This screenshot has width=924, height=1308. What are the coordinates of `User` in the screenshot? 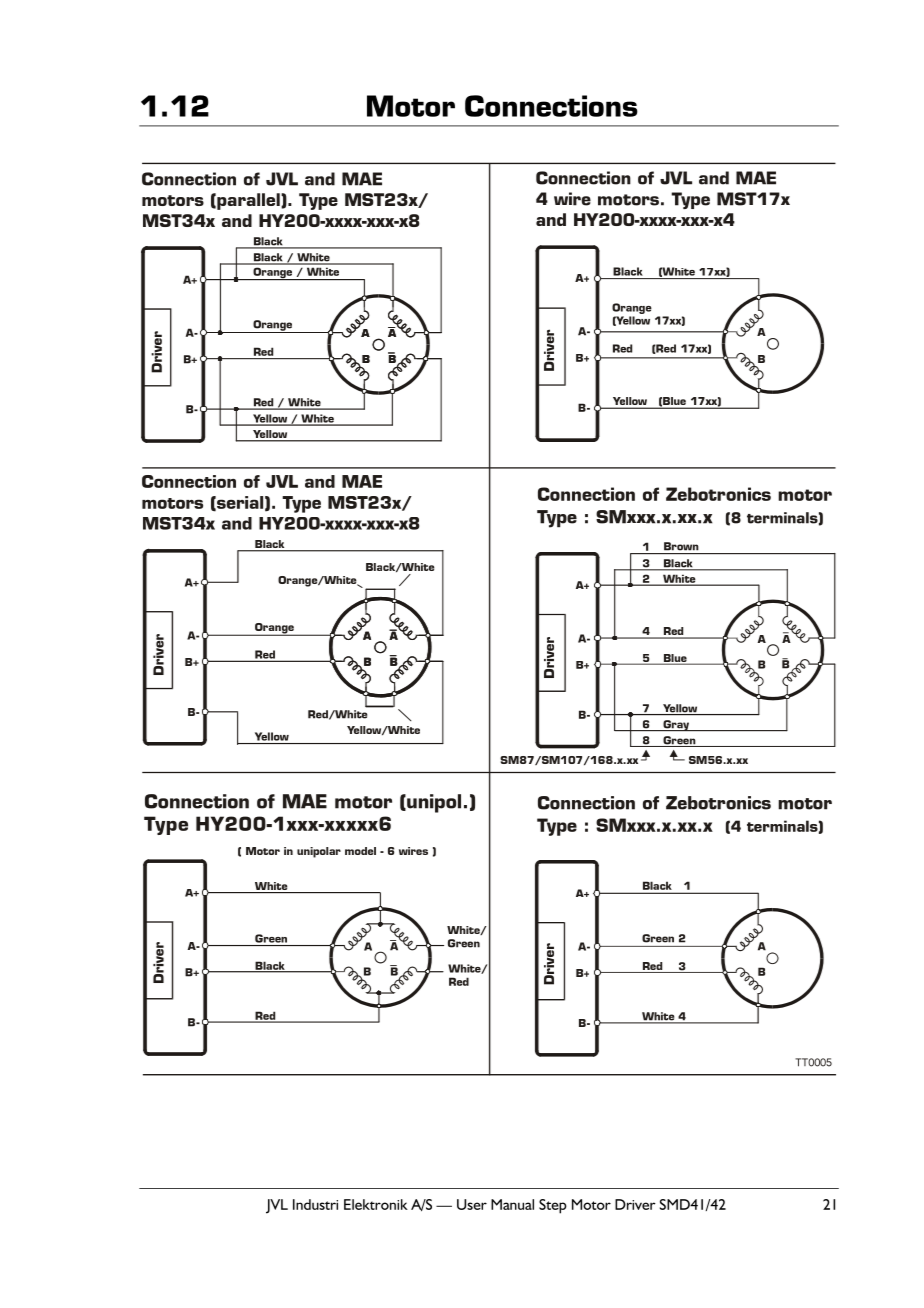 It's located at (472, 1204).
